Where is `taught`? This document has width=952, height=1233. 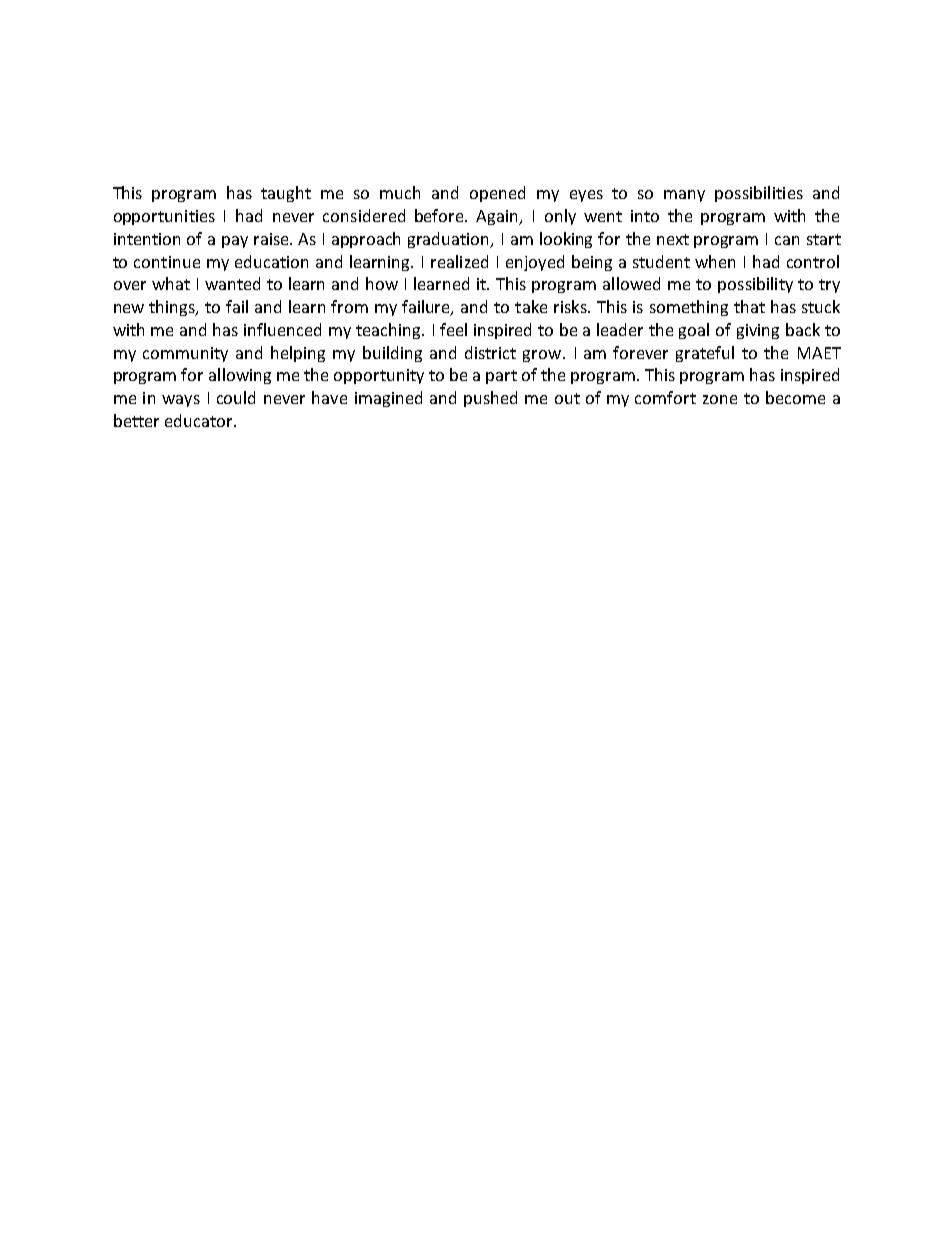 taught is located at coordinates (286, 194).
